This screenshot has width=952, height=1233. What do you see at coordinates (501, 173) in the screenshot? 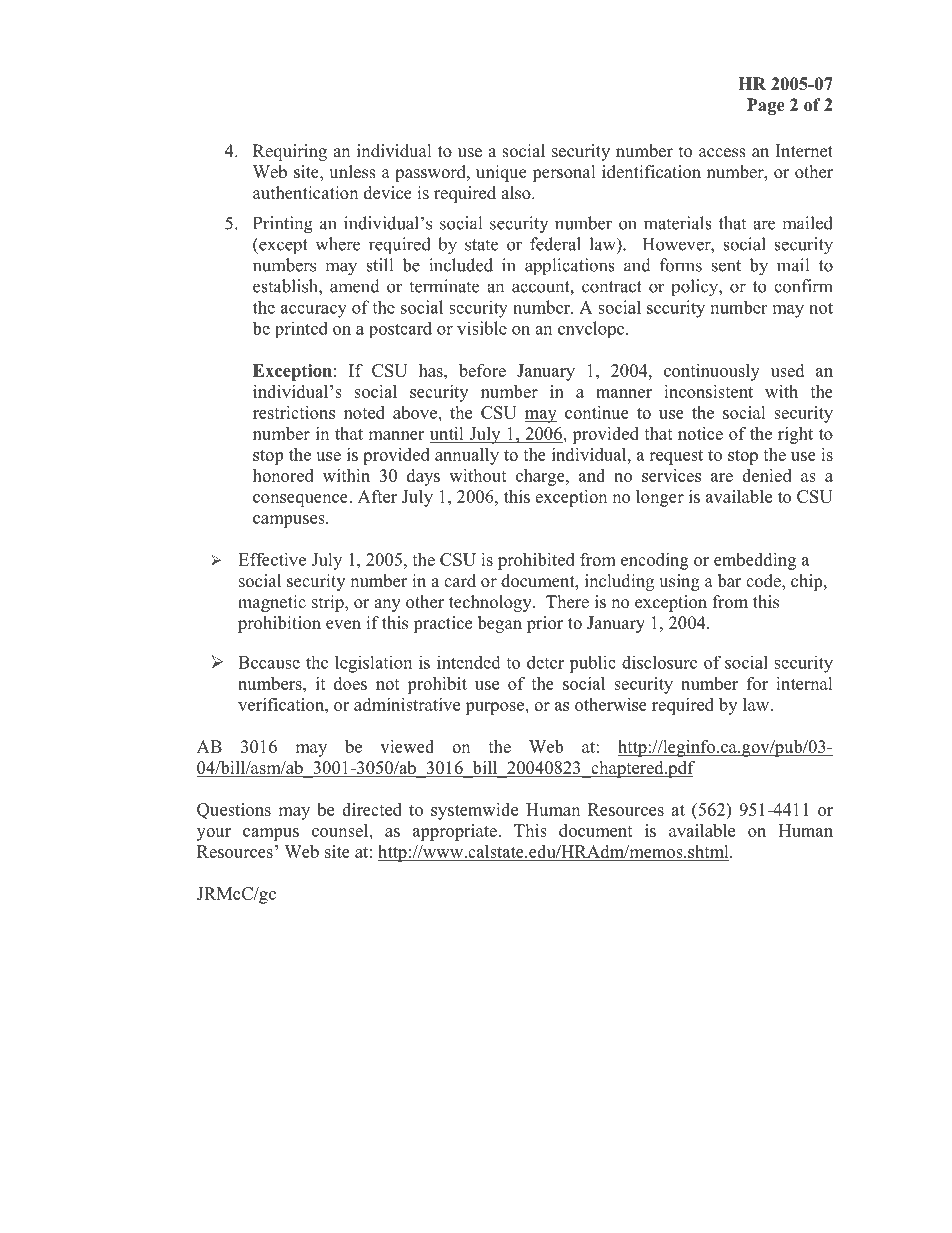
I see `unique` at bounding box center [501, 173].
